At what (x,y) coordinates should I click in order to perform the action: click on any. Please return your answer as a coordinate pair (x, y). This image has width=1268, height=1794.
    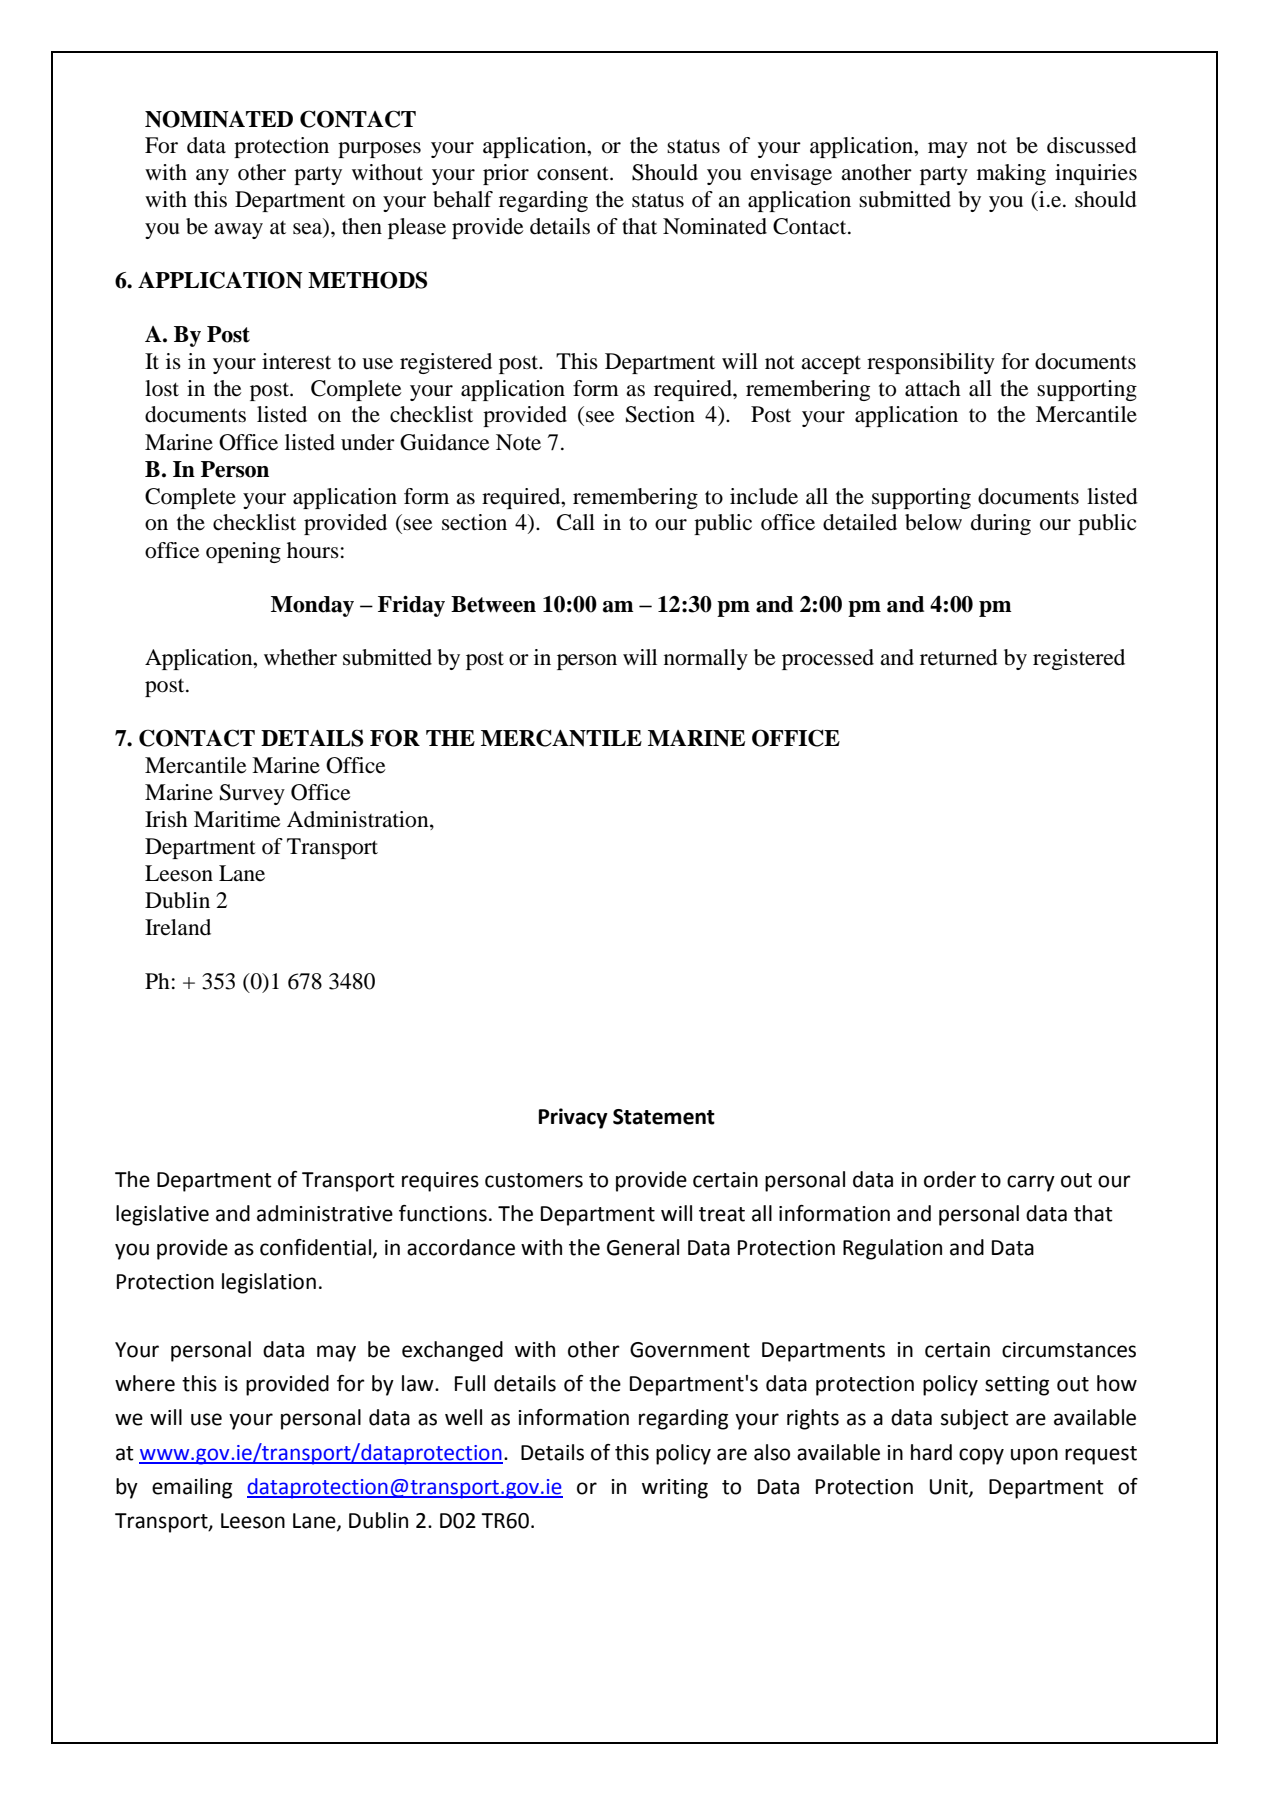
    Looking at the image, I should click on (212, 177).
